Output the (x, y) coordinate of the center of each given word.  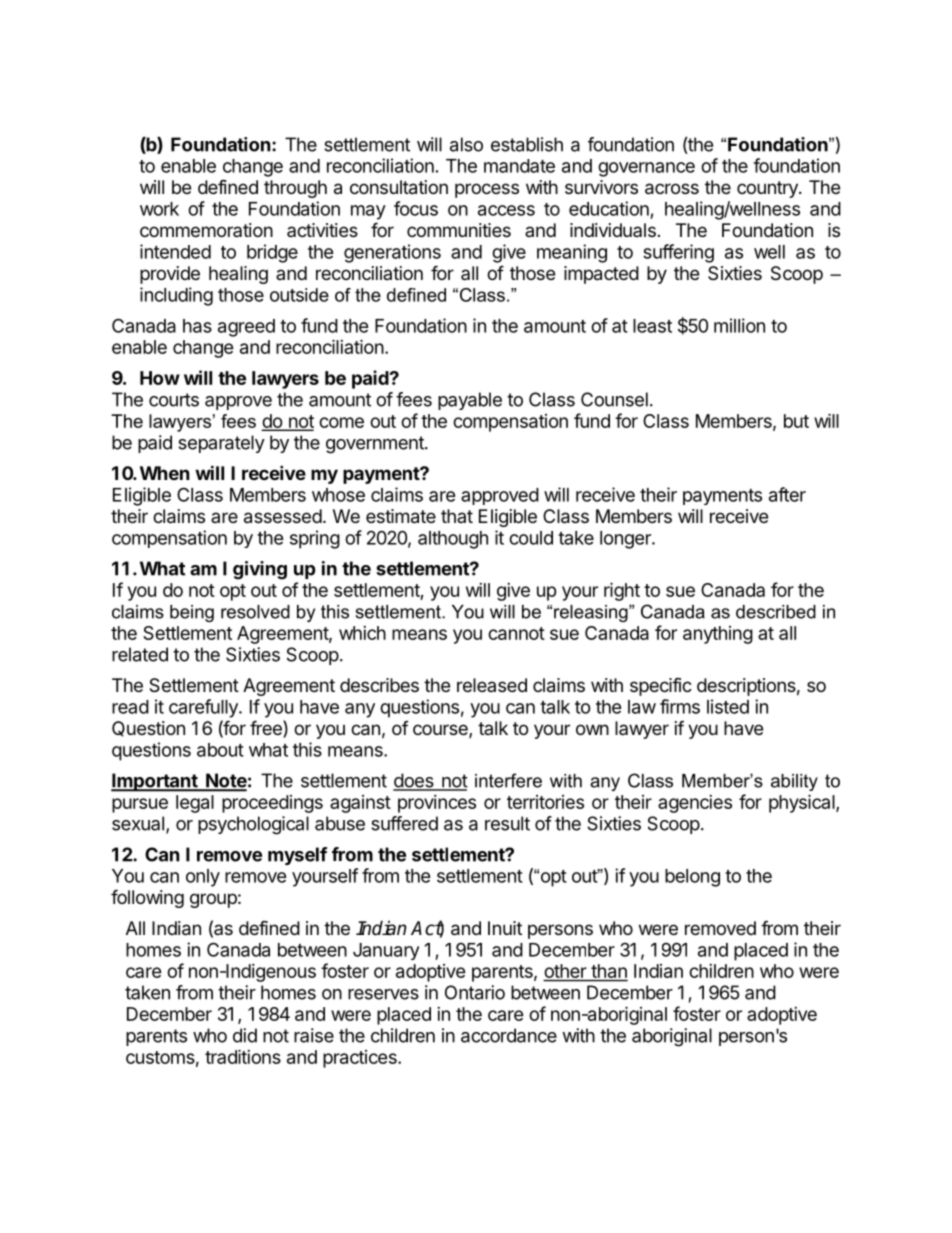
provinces (437, 804)
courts (174, 400)
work (159, 209)
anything (718, 635)
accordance (509, 1035)
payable (470, 401)
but (796, 421)
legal (195, 804)
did (245, 1035)
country (768, 189)
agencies (695, 804)
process (487, 190)
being (192, 613)
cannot (516, 633)
